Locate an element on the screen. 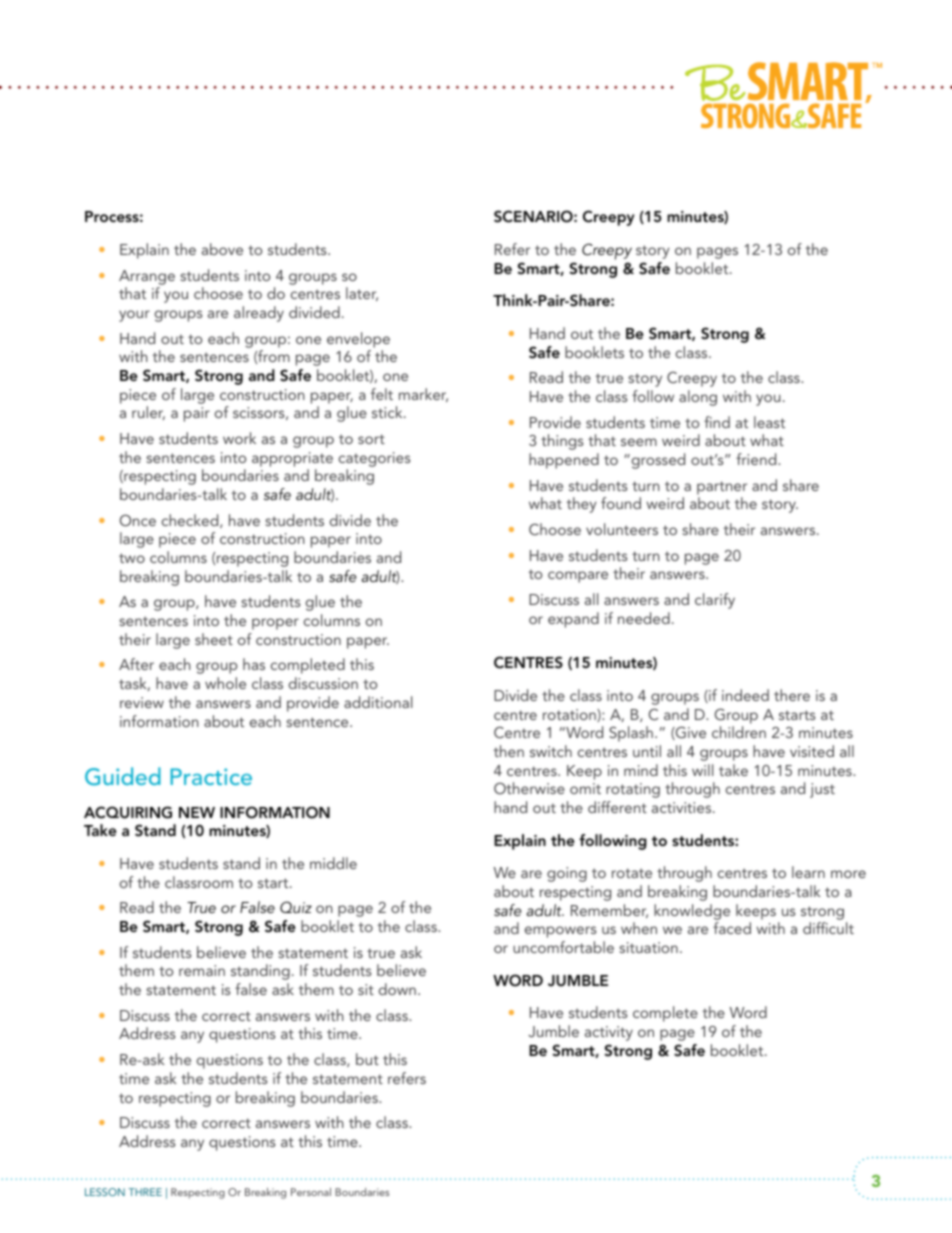  clarify is located at coordinates (715, 601).
